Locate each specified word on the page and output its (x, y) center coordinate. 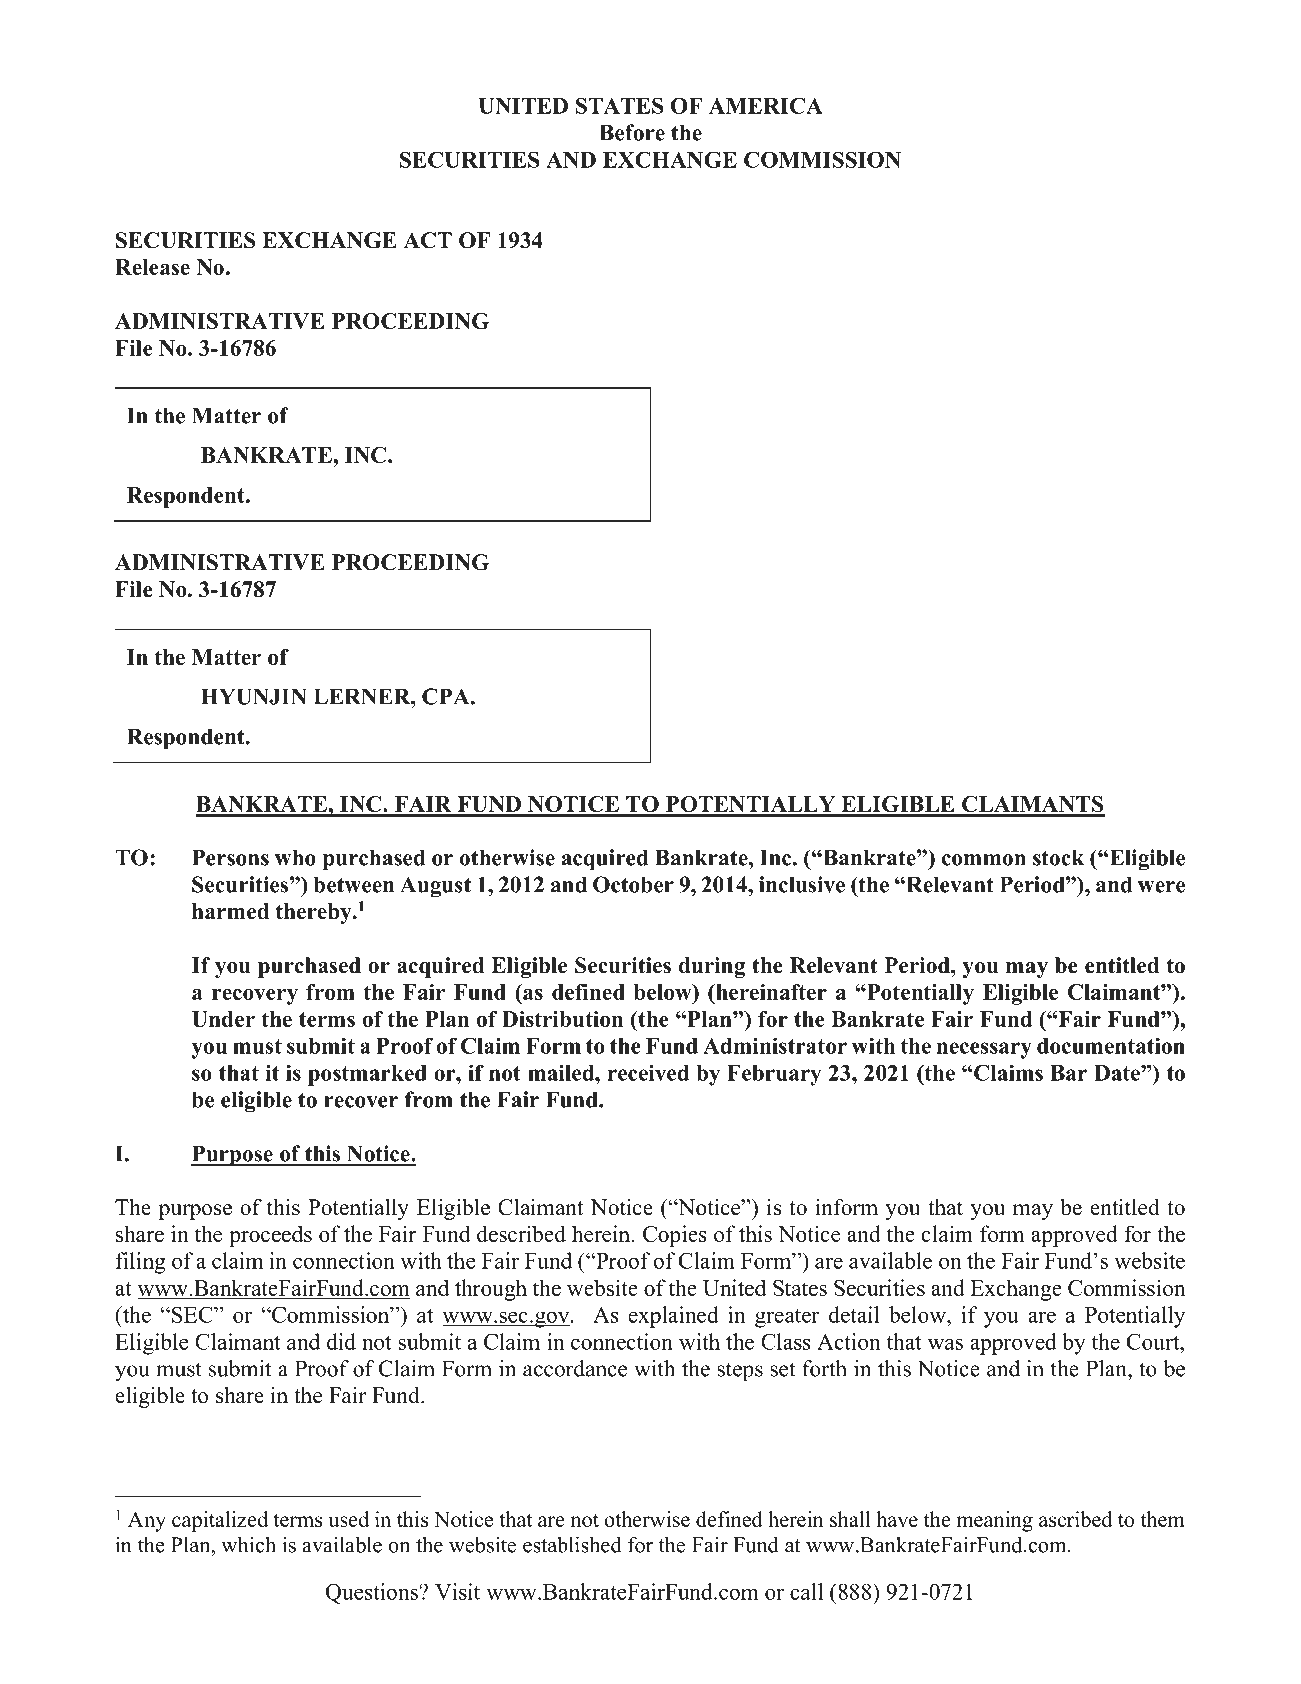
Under (223, 1019)
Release (152, 267)
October (633, 884)
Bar (1068, 1073)
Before (632, 132)
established (572, 1544)
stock (1058, 857)
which (248, 1544)
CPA (447, 696)
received (648, 1072)
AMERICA (766, 105)
